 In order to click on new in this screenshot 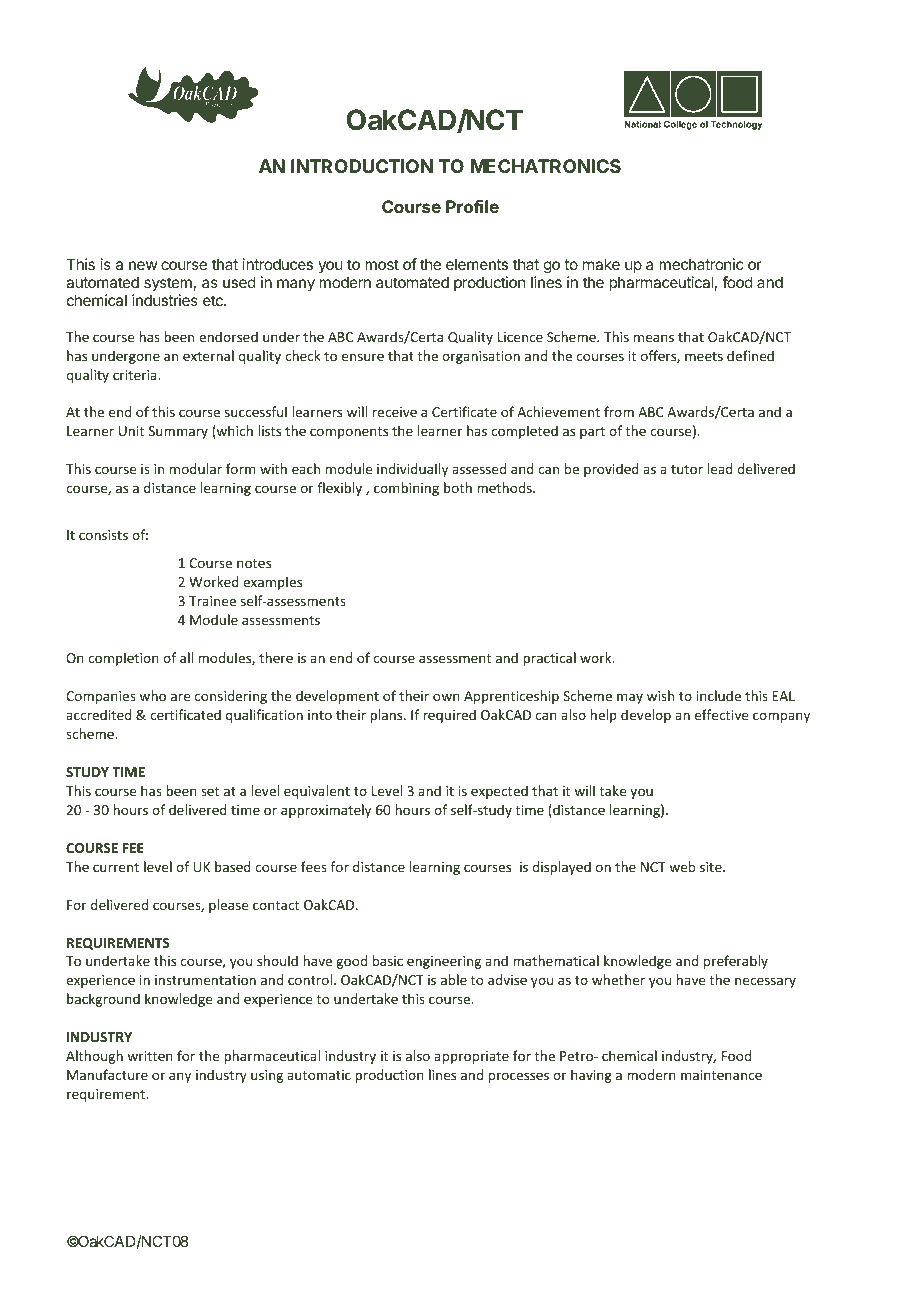, I will do `click(143, 265)`.
